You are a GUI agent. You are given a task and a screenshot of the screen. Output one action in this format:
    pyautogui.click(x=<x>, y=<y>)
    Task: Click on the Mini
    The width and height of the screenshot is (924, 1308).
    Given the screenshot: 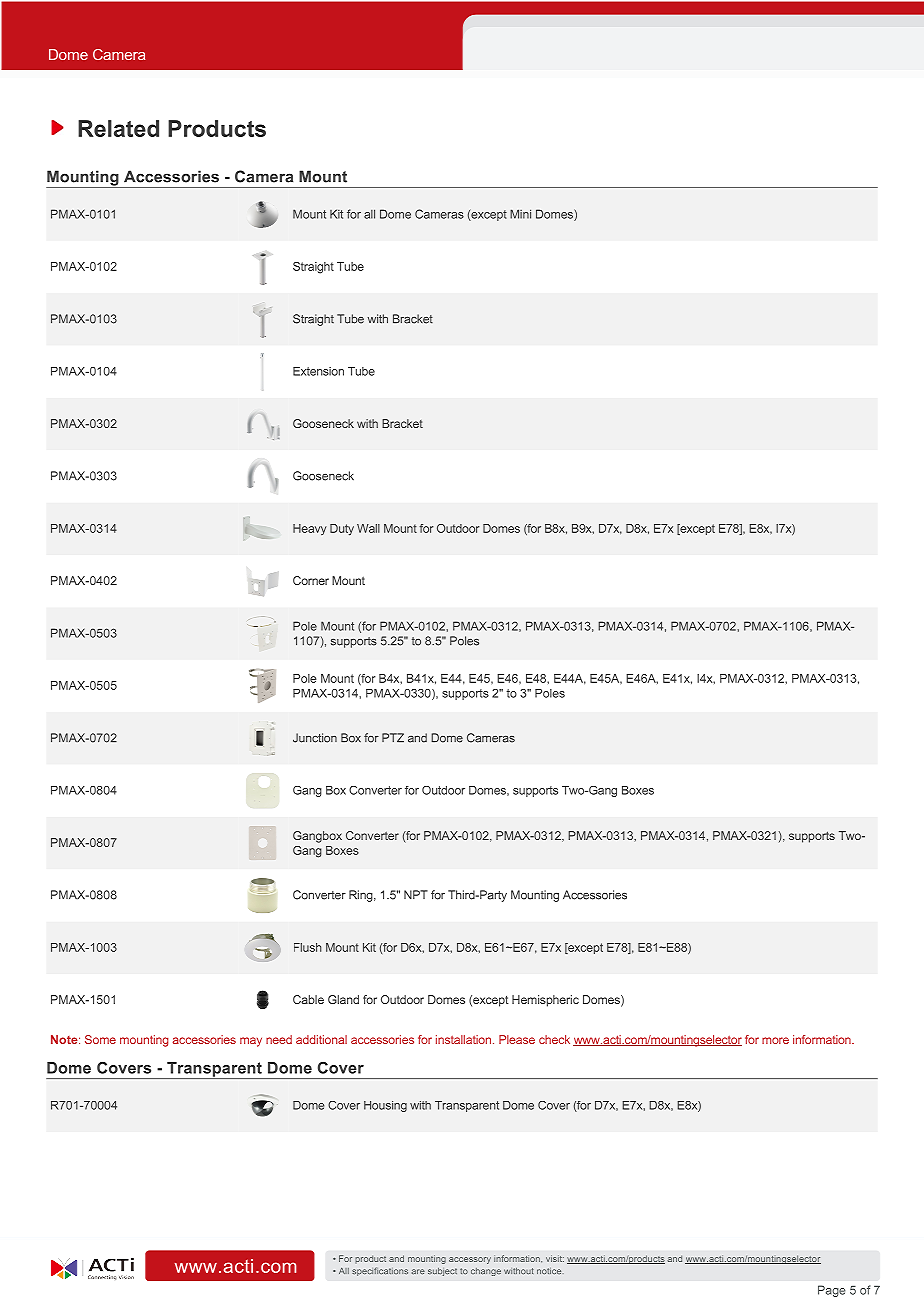 What is the action you would take?
    pyautogui.click(x=520, y=214)
